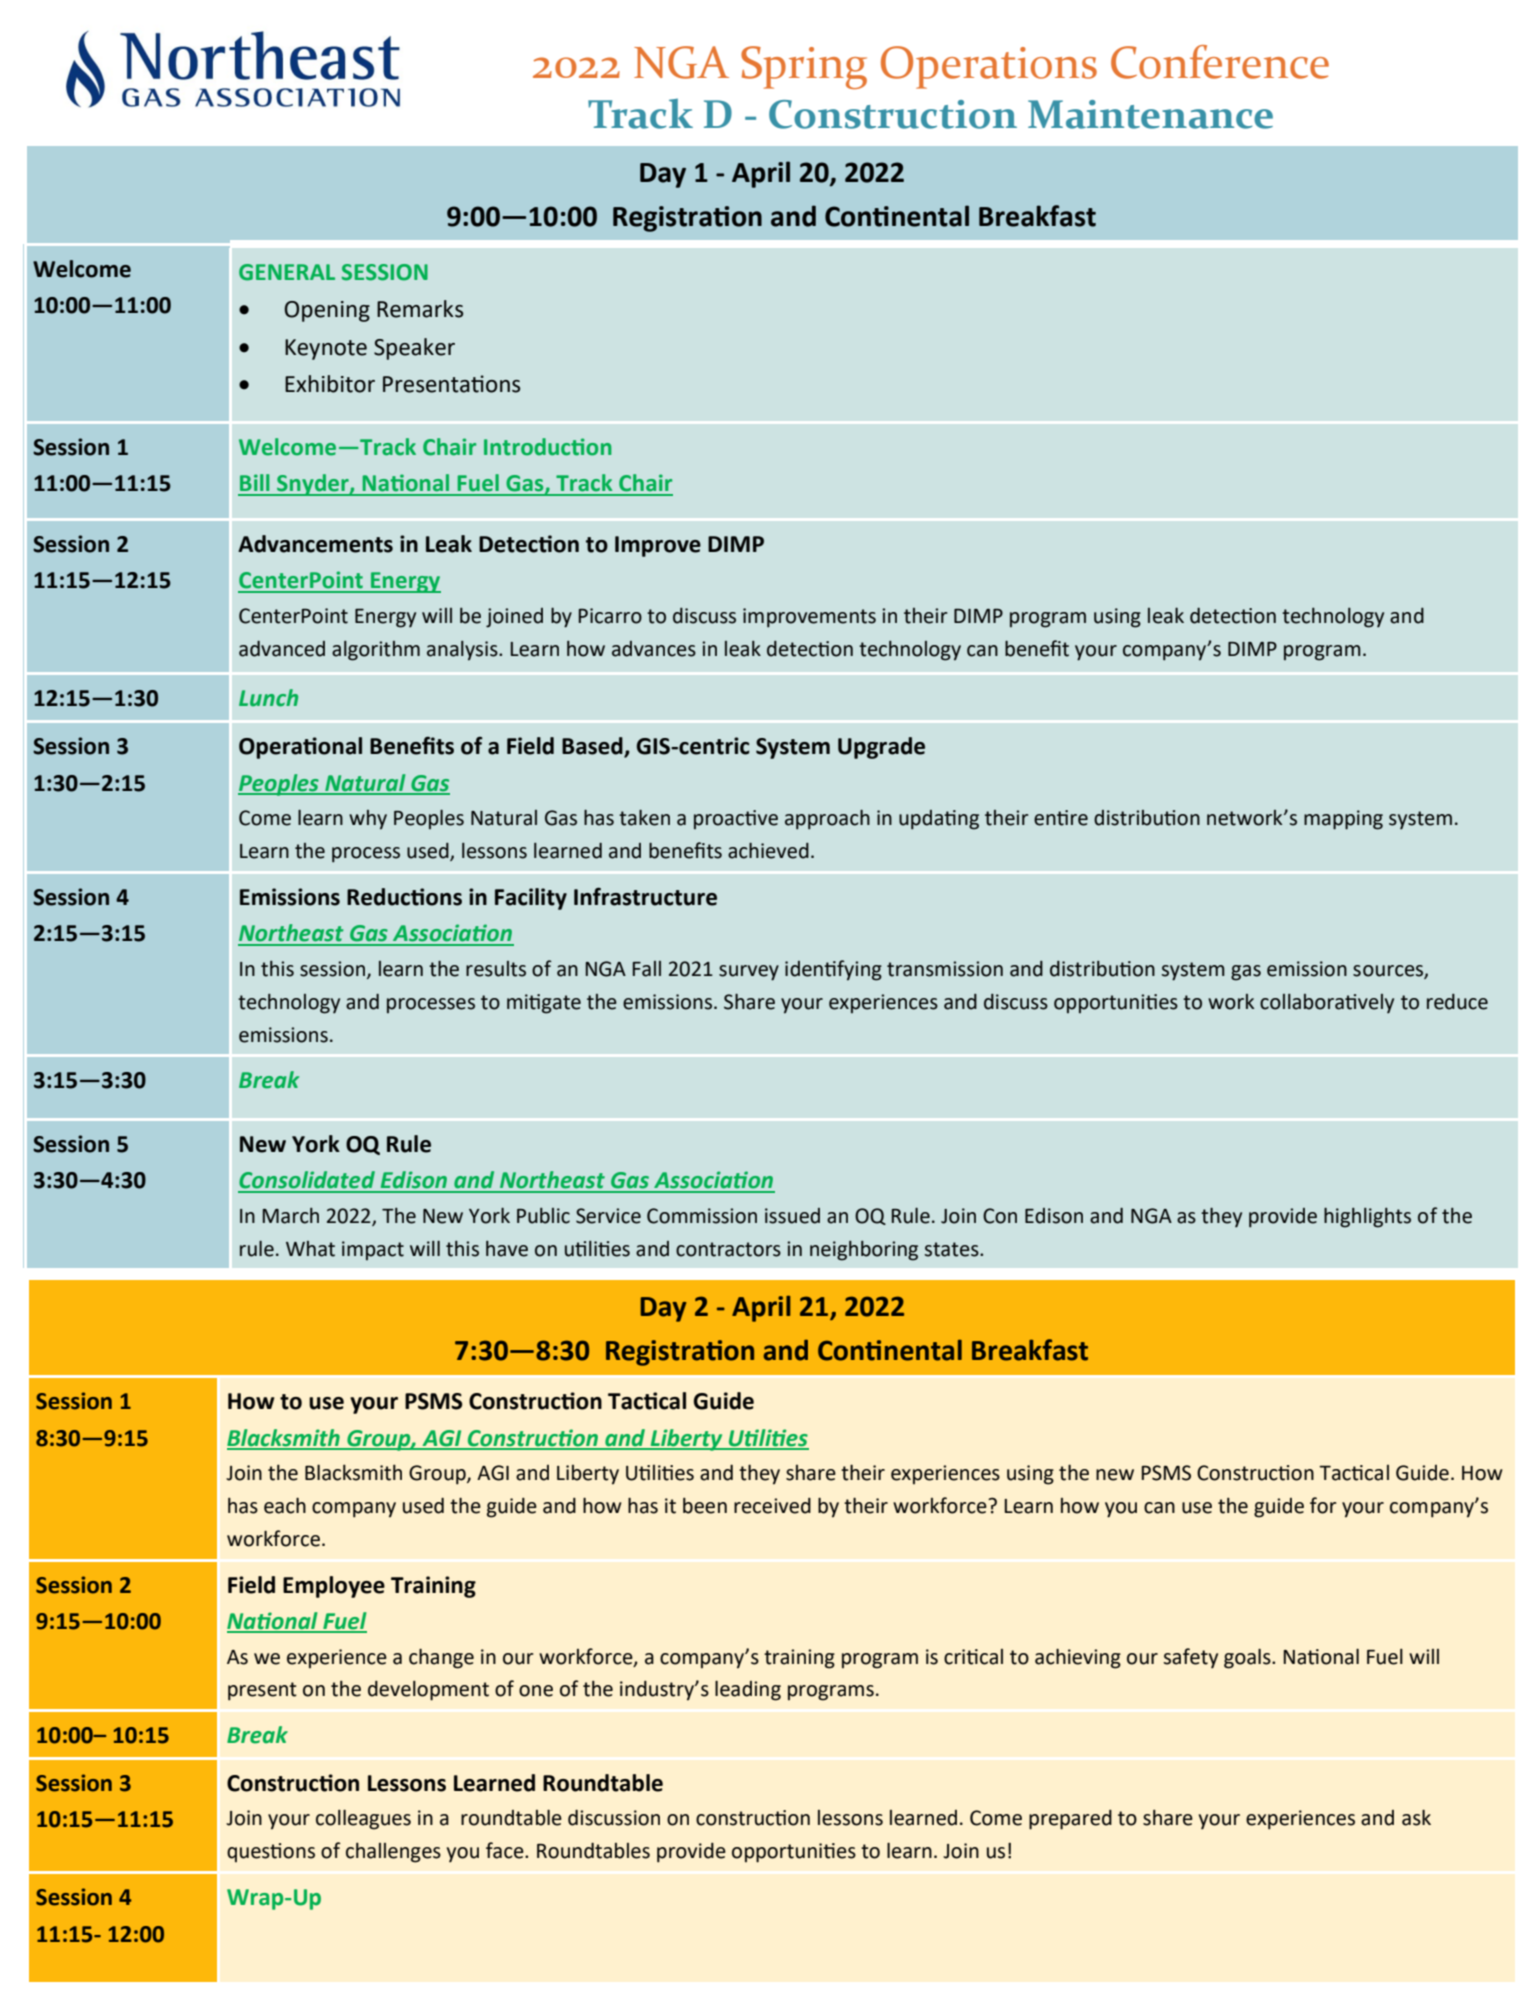 Image resolution: width=1540 pixels, height=1993 pixels. I want to click on identifying, so click(833, 970).
